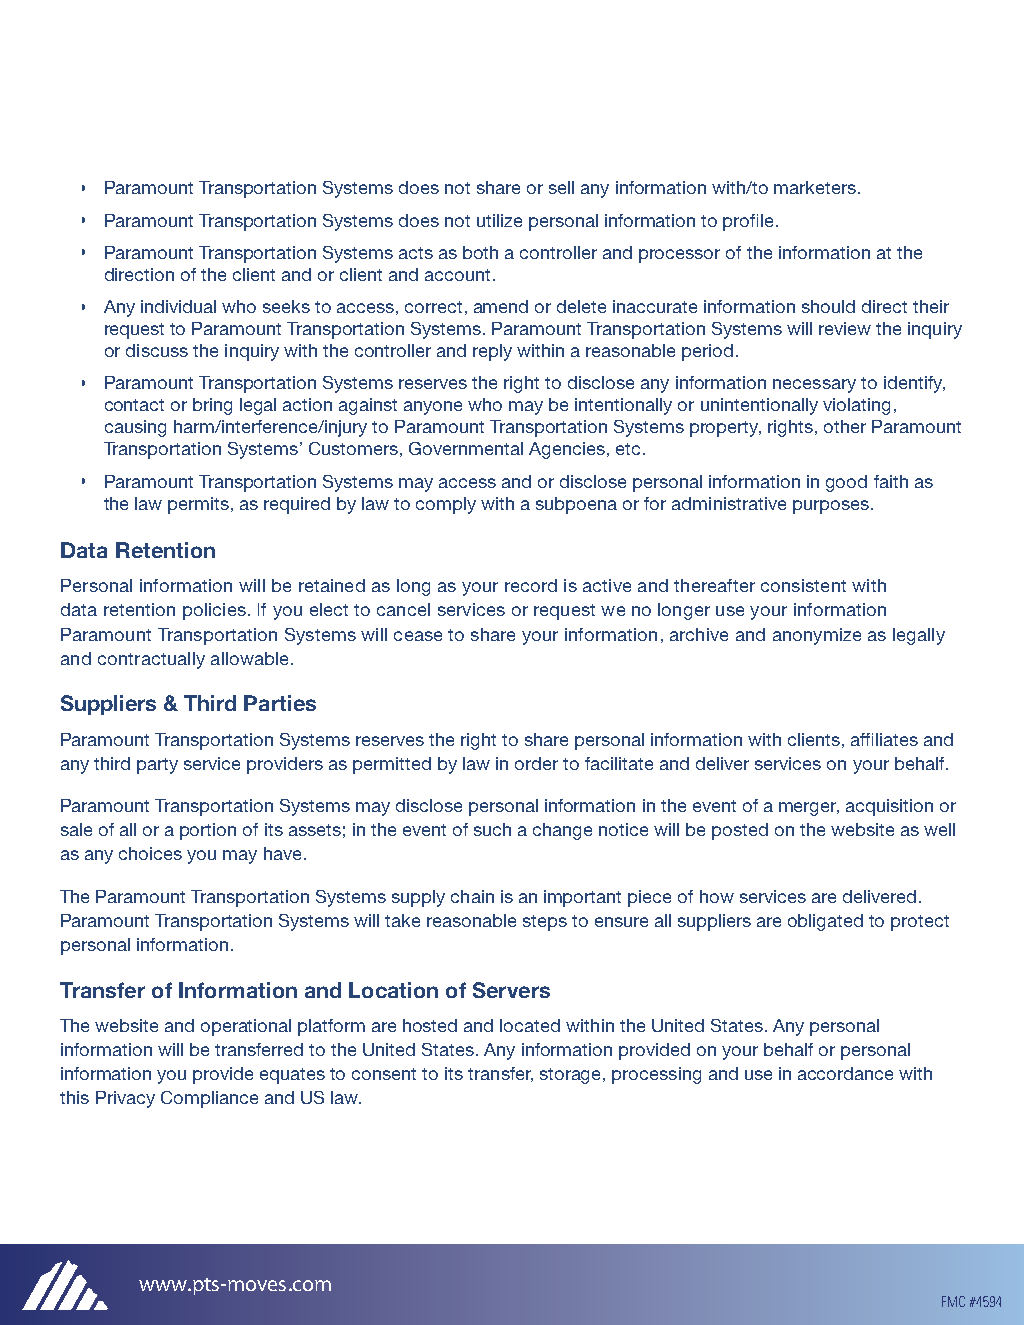  Describe the element at coordinates (803, 585) in the page. I see `consistent` at that location.
